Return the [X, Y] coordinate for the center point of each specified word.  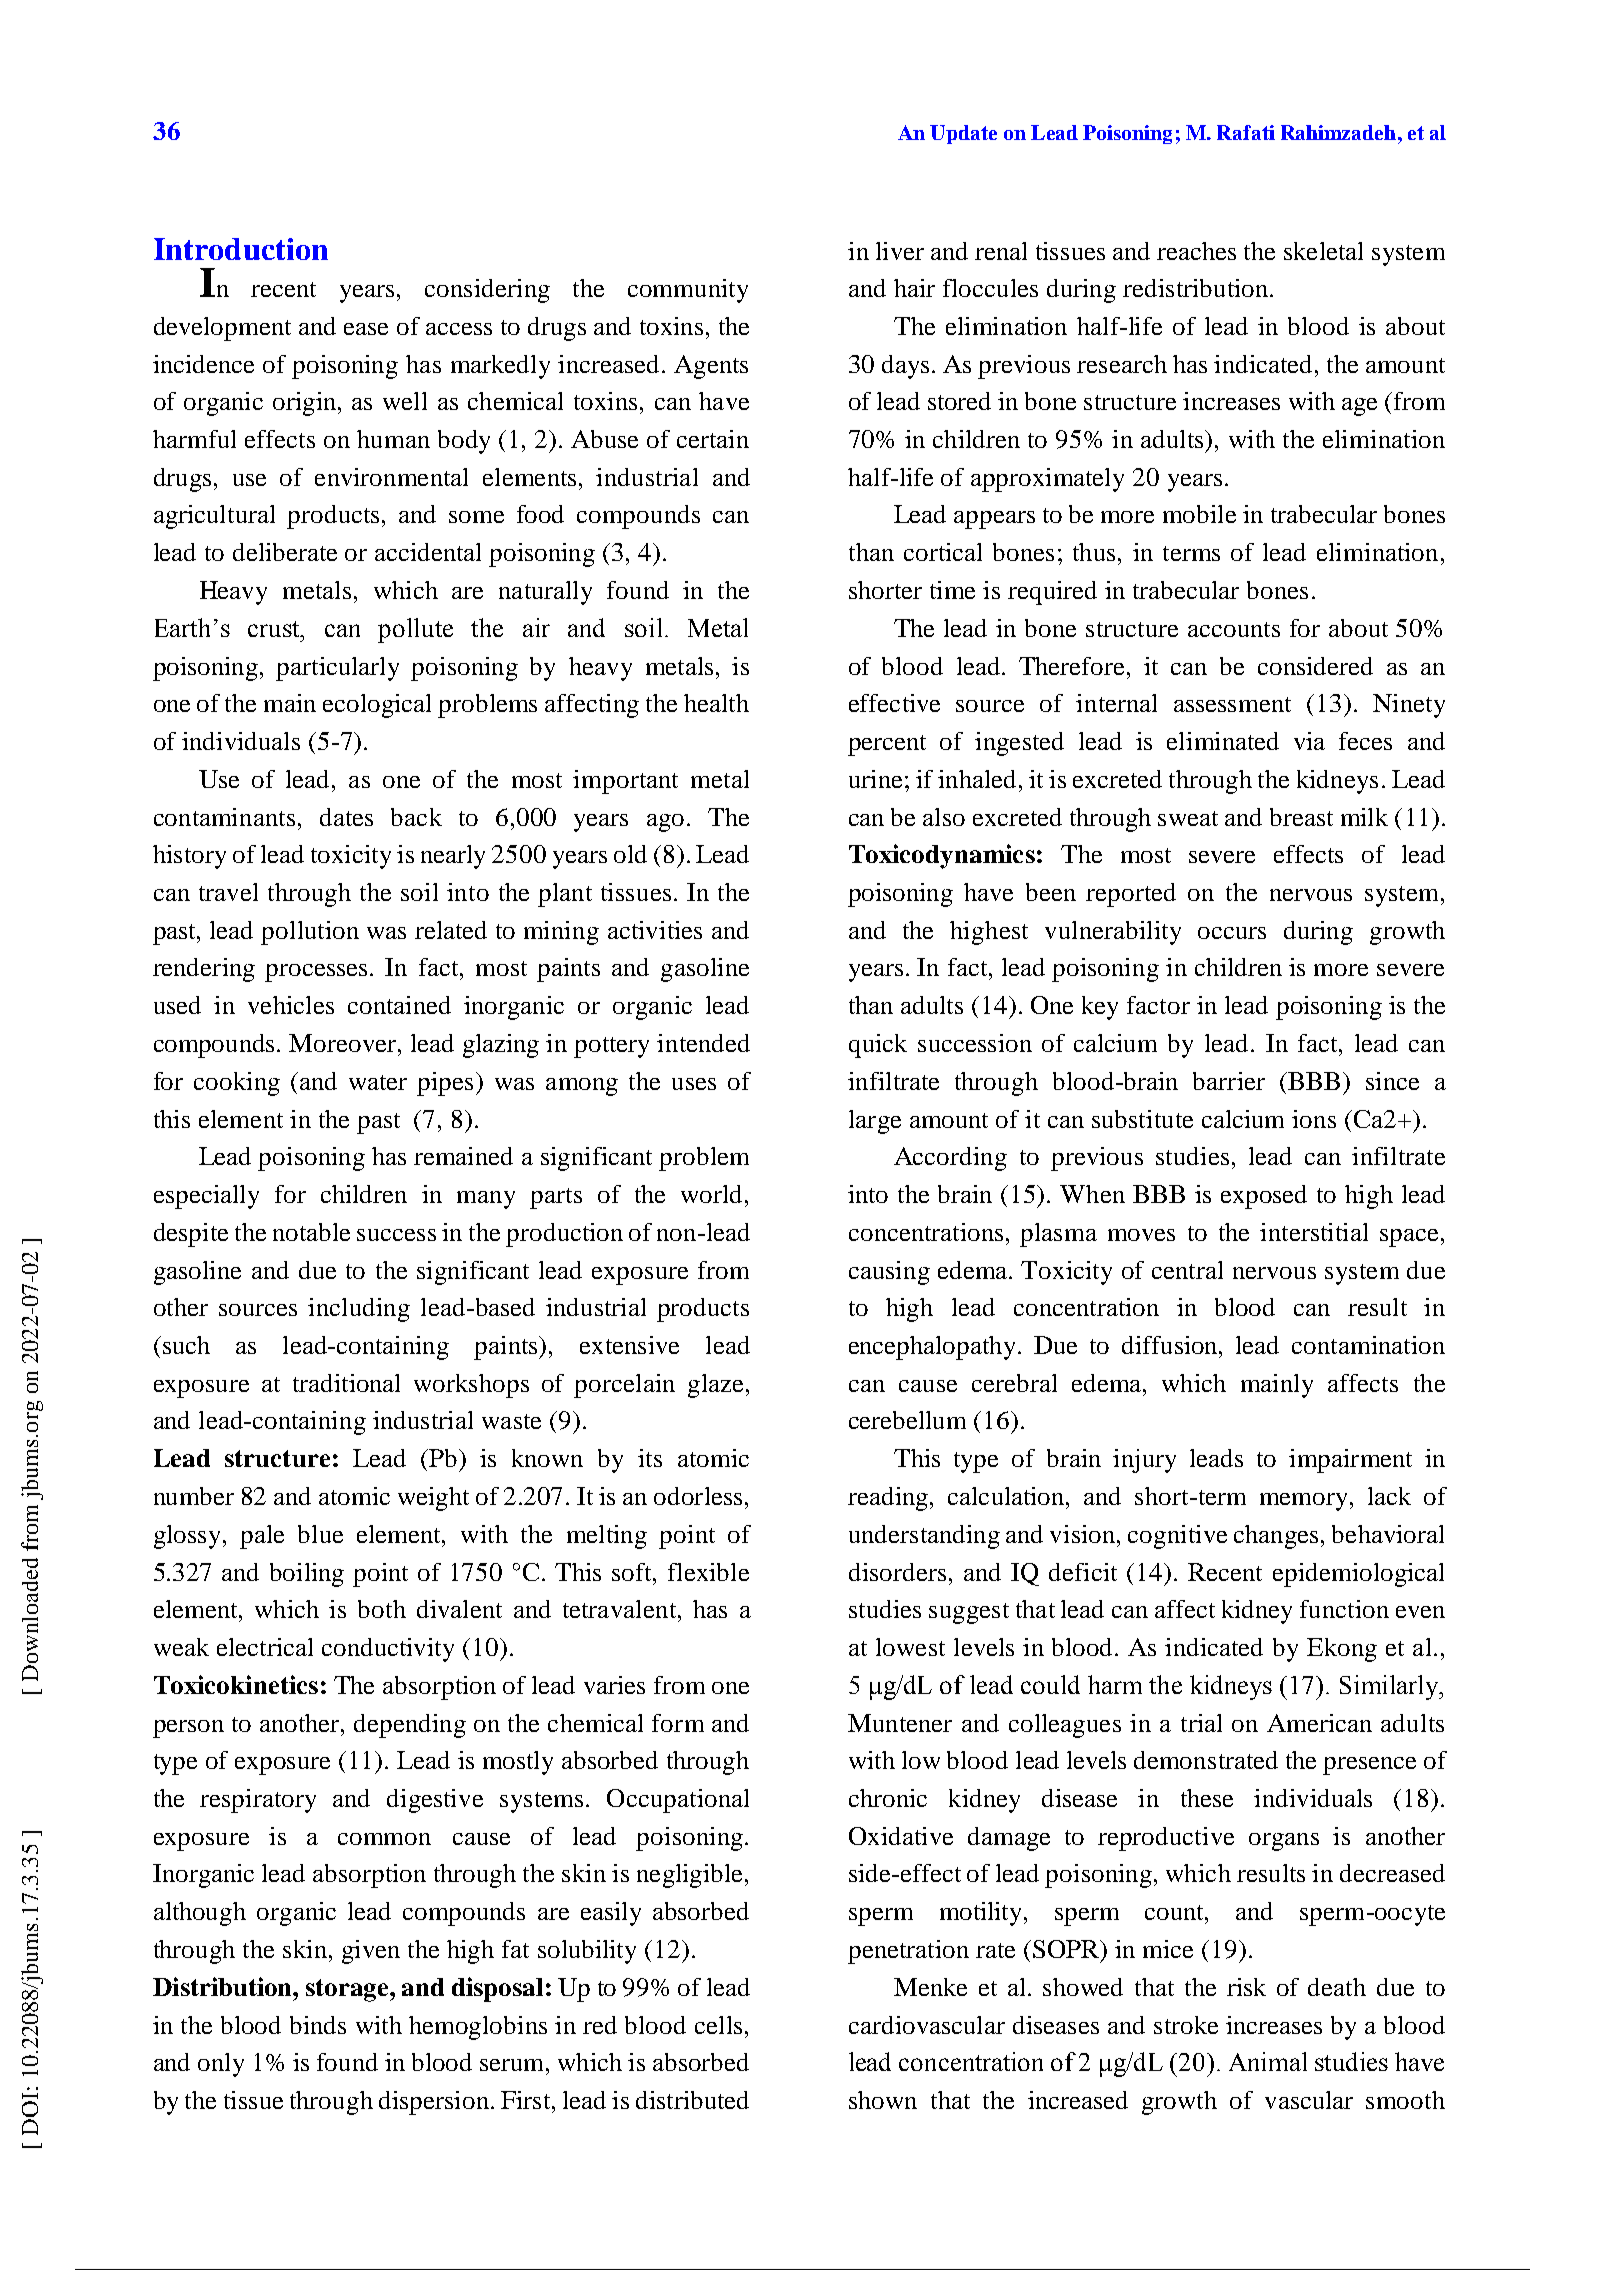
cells [718, 2025]
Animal [1268, 2061]
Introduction [241, 249]
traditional [346, 1383]
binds [318, 2025]
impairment [1350, 1461]
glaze [715, 1386]
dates [346, 817]
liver [900, 251]
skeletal [1323, 251]
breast [1301, 817]
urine [875, 779]
